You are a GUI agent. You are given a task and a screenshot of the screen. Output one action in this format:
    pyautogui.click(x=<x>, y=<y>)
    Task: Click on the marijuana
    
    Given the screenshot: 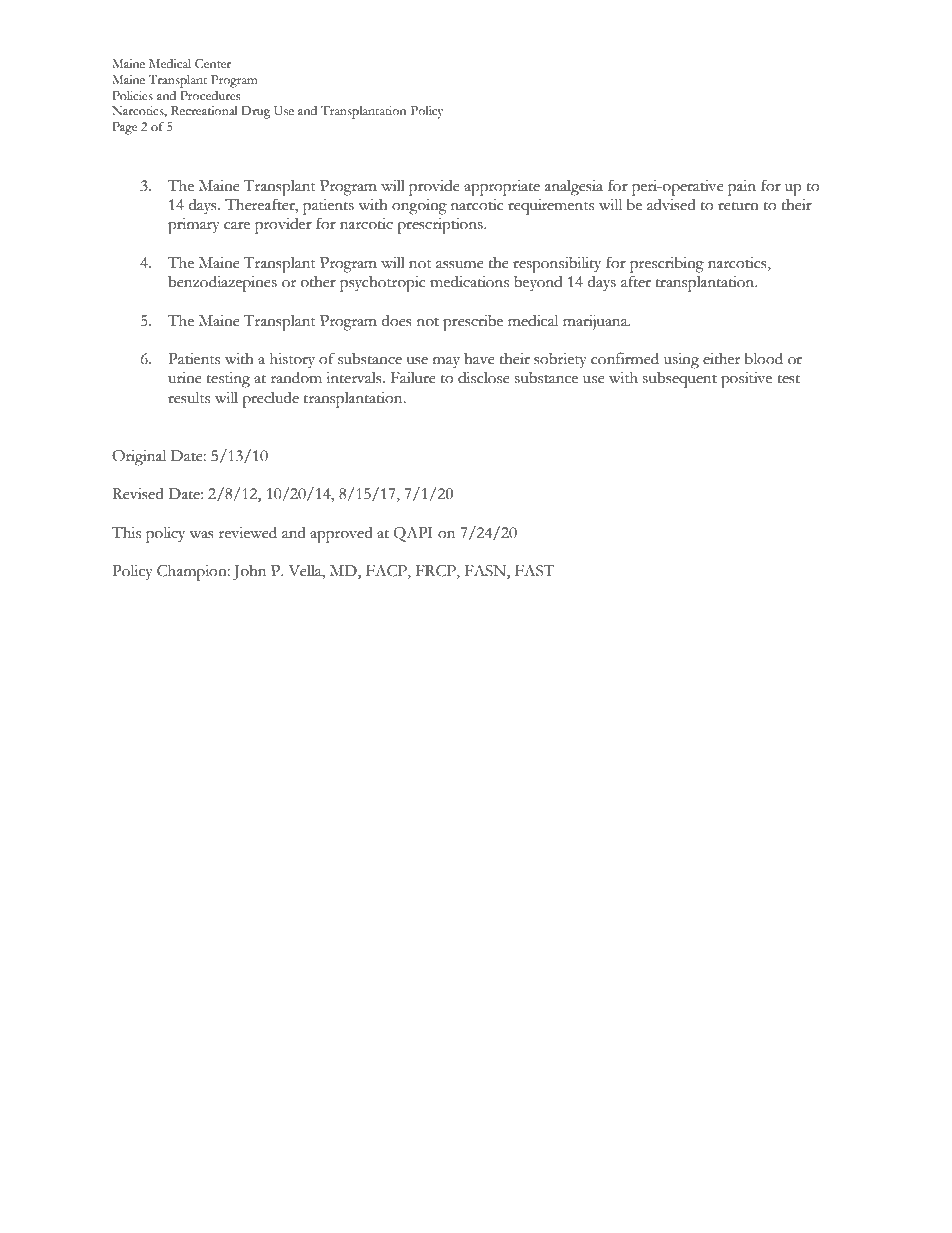 What is the action you would take?
    pyautogui.click(x=596, y=322)
